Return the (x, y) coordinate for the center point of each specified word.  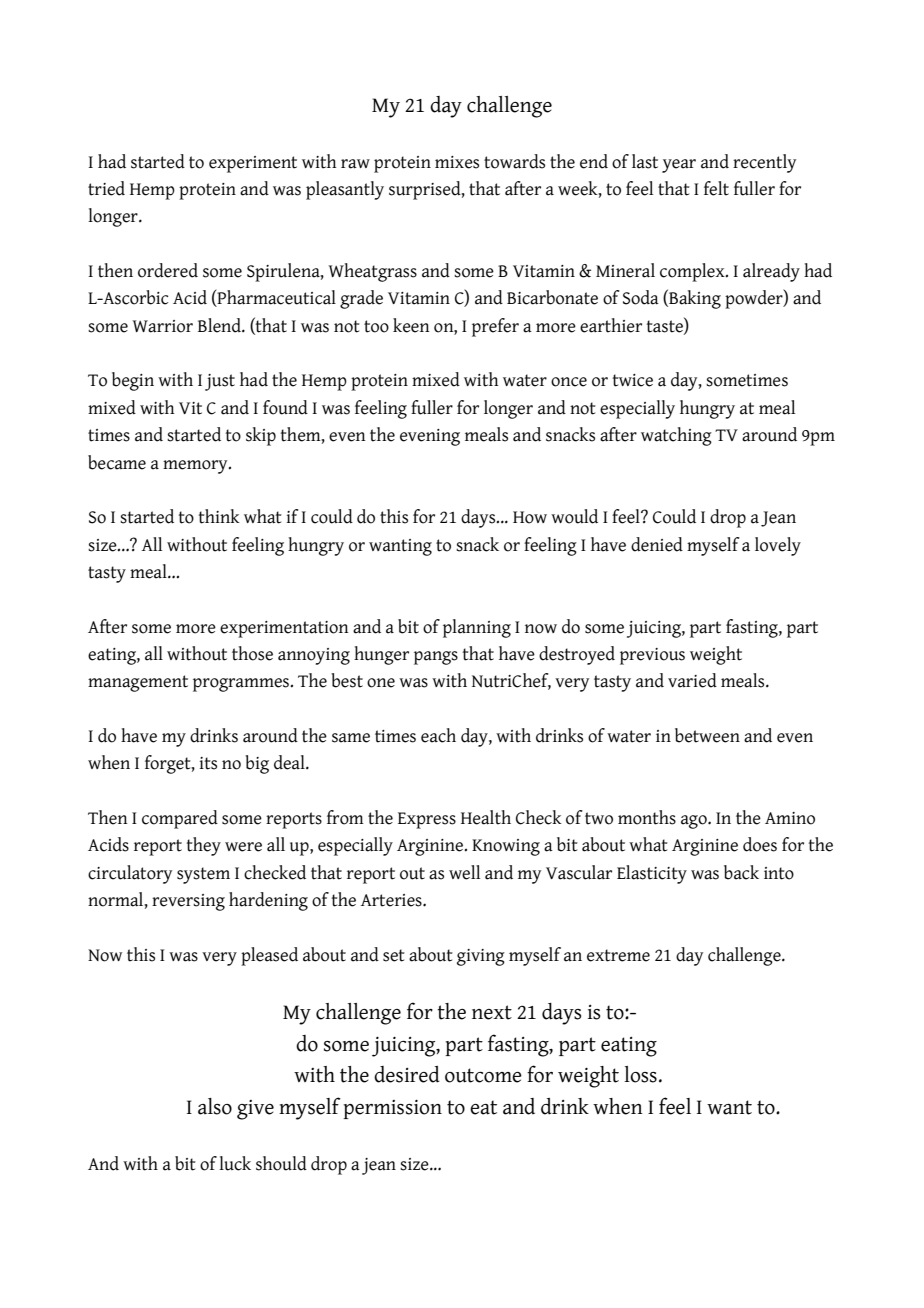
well (464, 872)
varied (692, 680)
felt (716, 188)
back (741, 872)
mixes (457, 162)
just (220, 382)
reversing (188, 902)
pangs (436, 658)
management (138, 683)
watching (676, 436)
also (215, 1106)
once (569, 382)
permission (392, 1109)
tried (106, 188)
